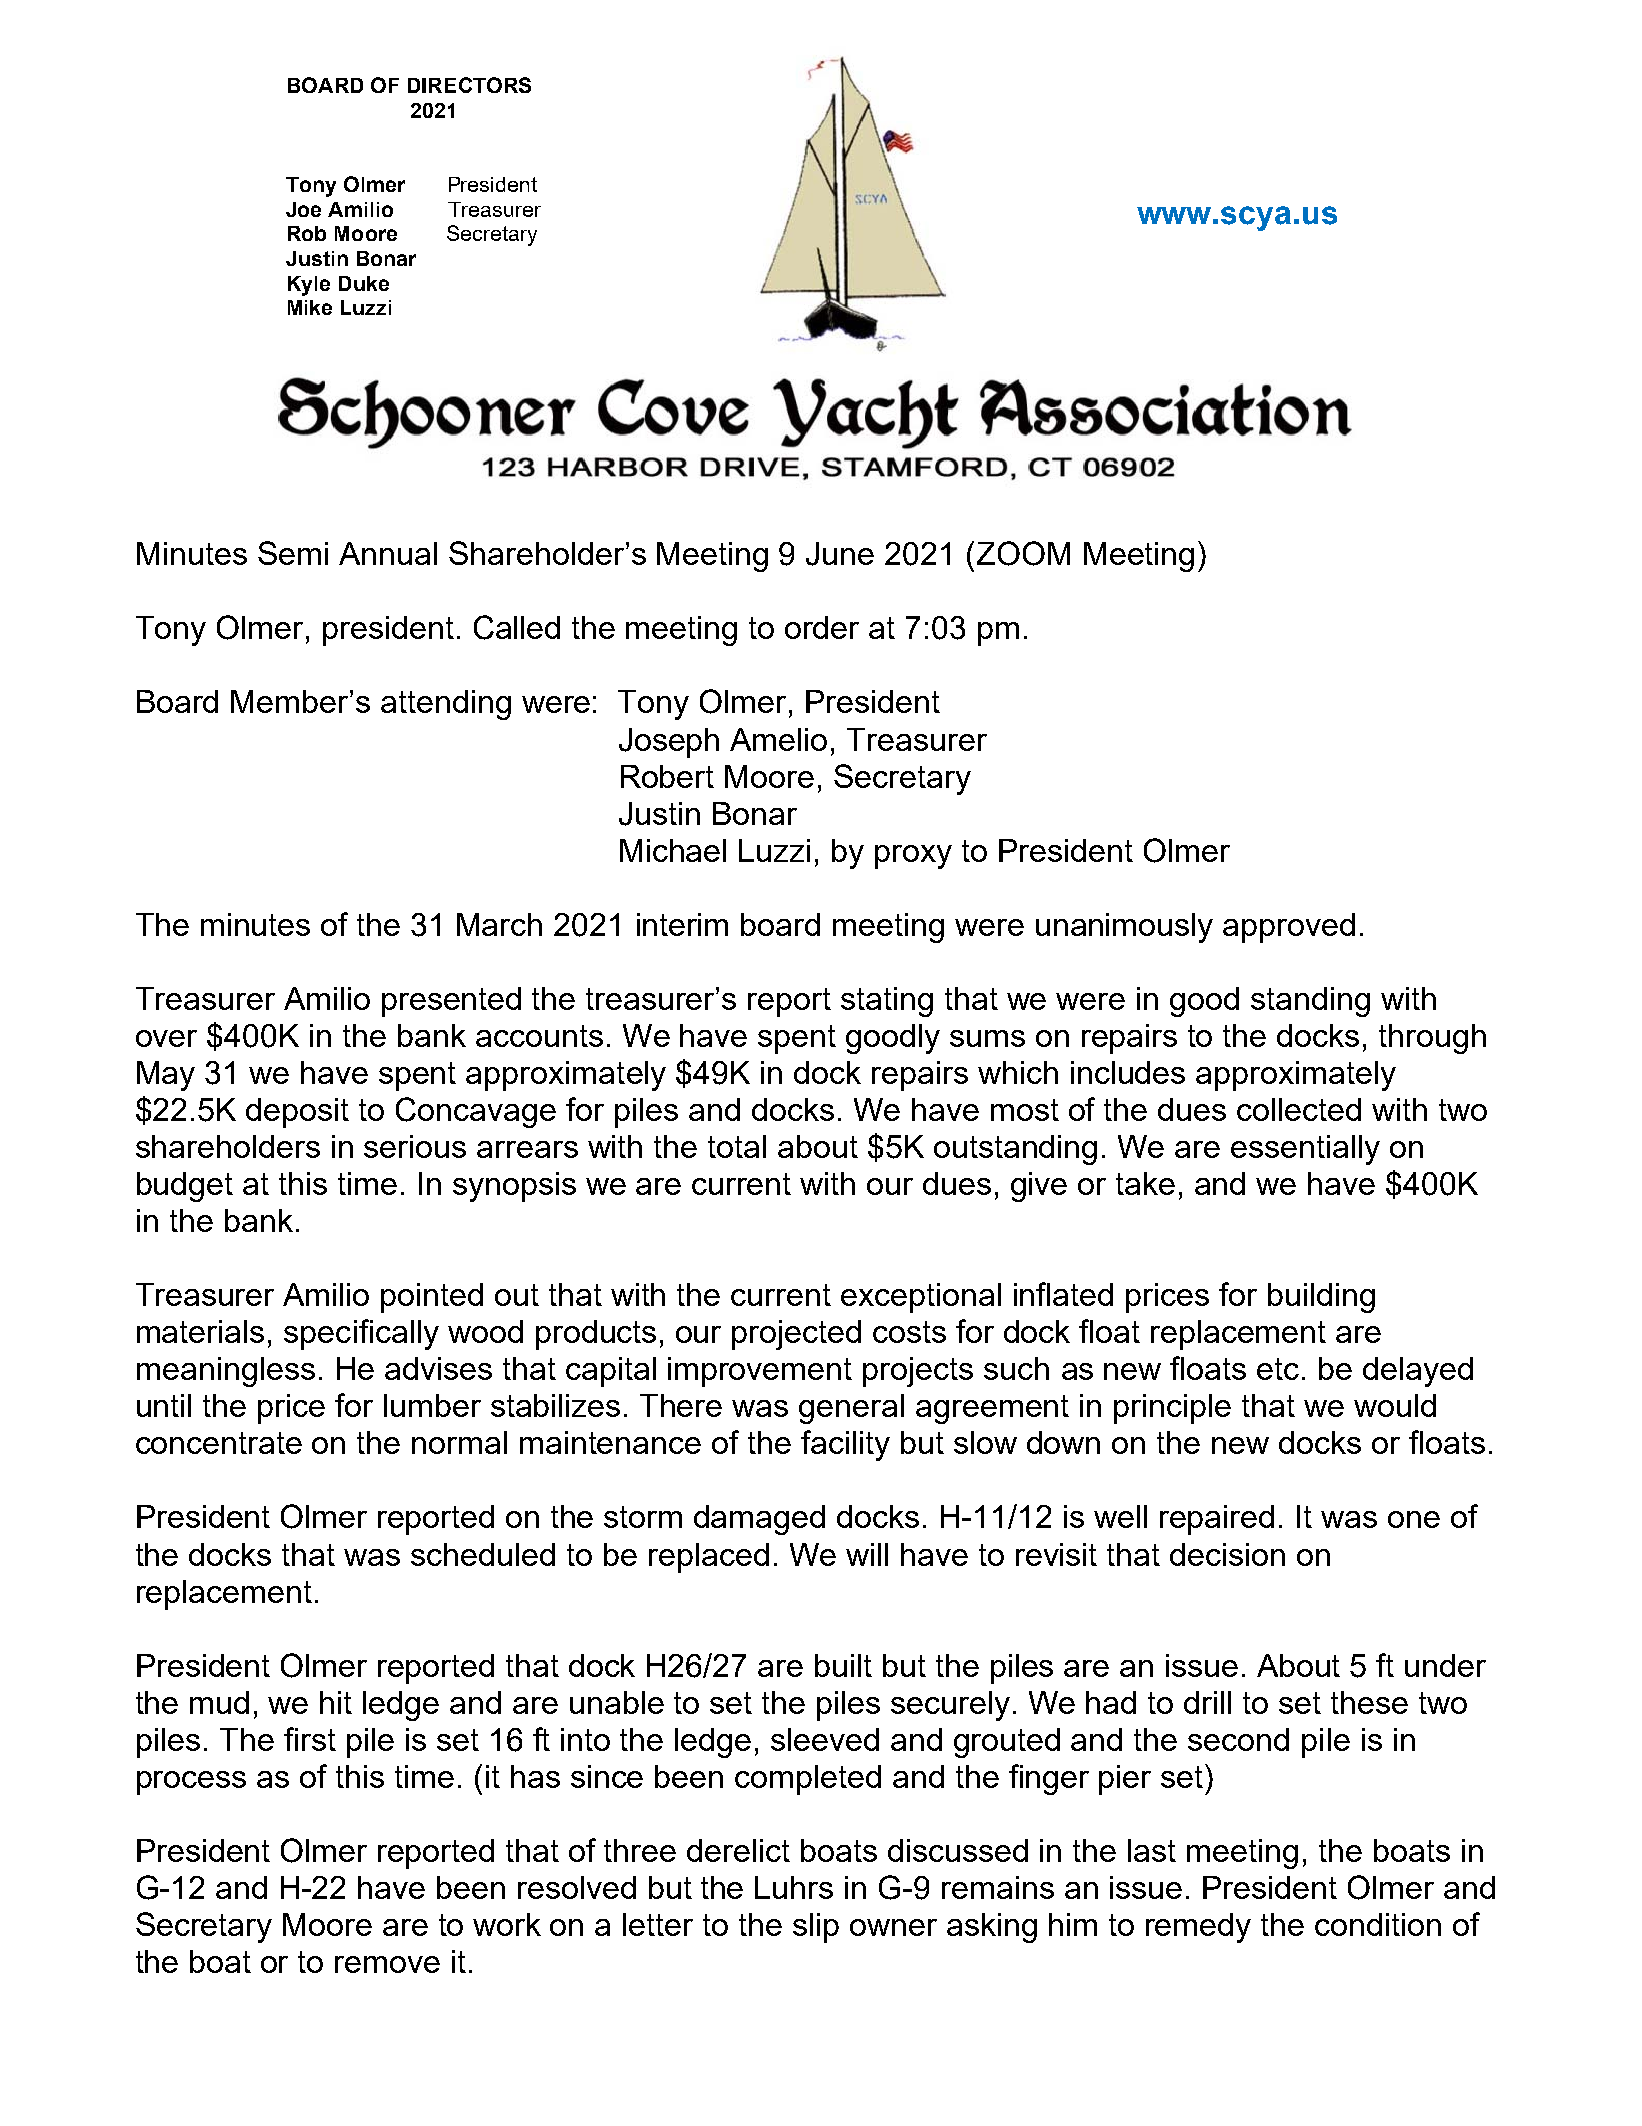 This page has width=1642, height=2126. What do you see at coordinates (387, 1964) in the page?
I see `remove` at bounding box center [387, 1964].
